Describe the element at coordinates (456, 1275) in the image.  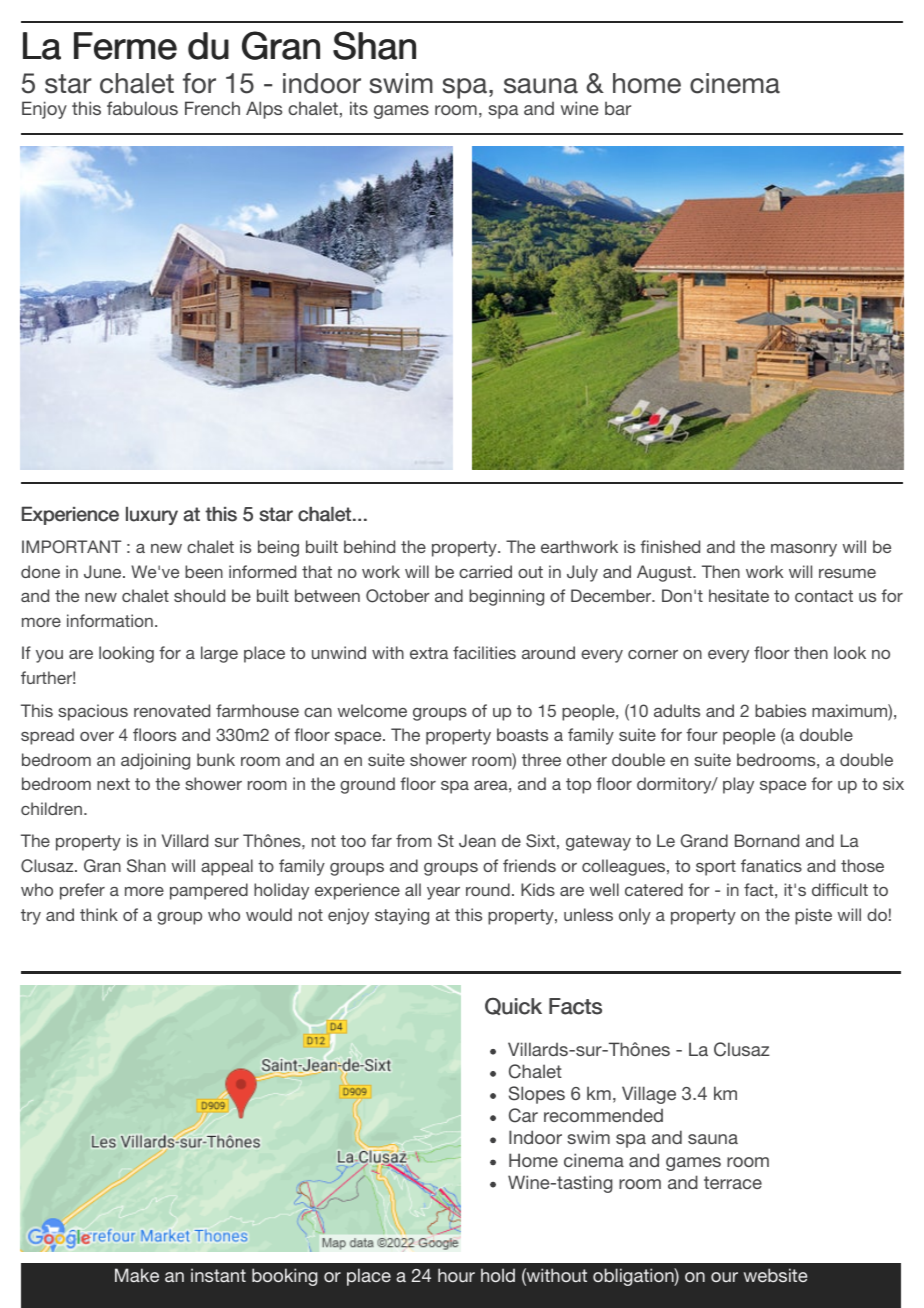
I see `hour` at that location.
